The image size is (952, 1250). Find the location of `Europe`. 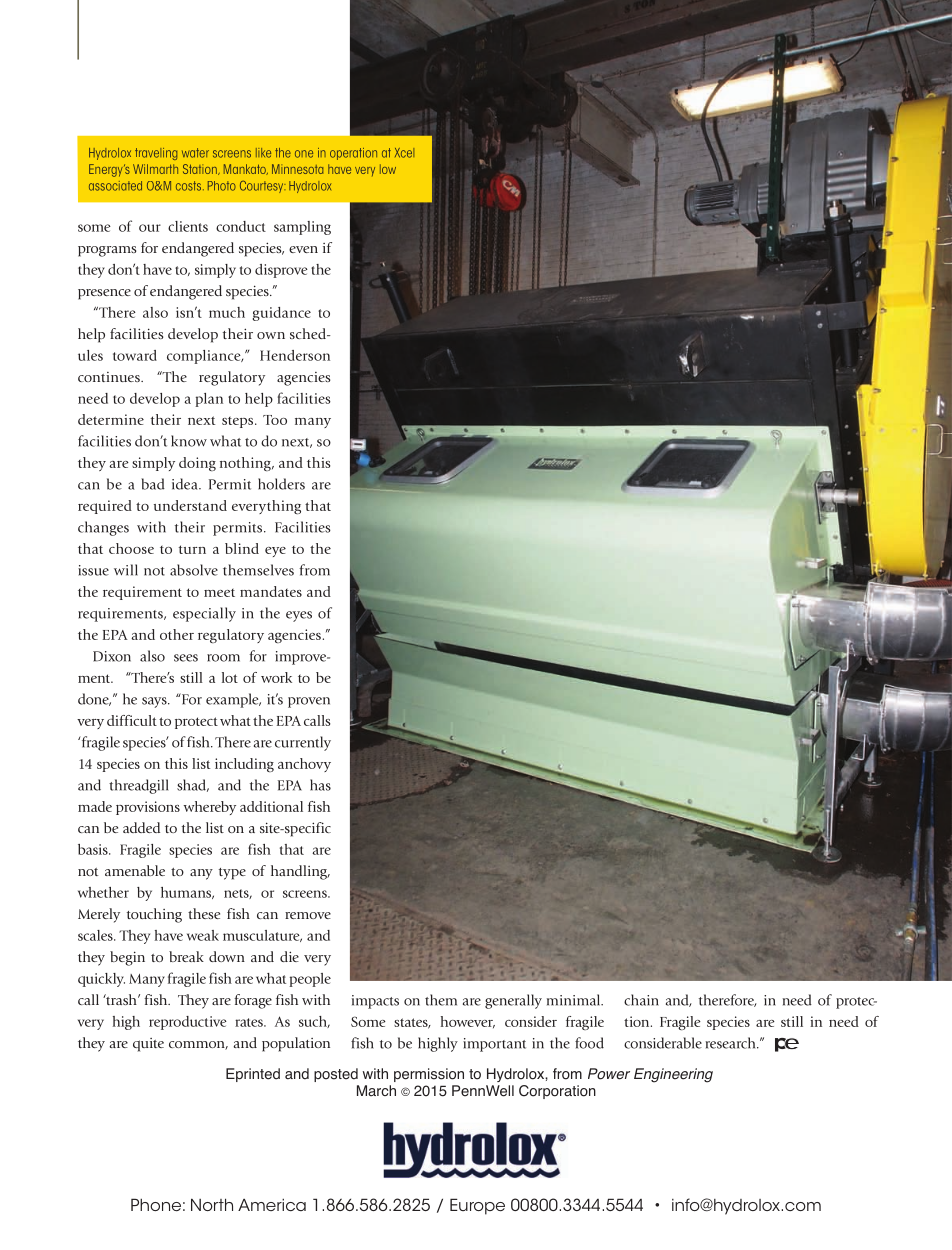

Europe is located at coordinates (477, 1206).
